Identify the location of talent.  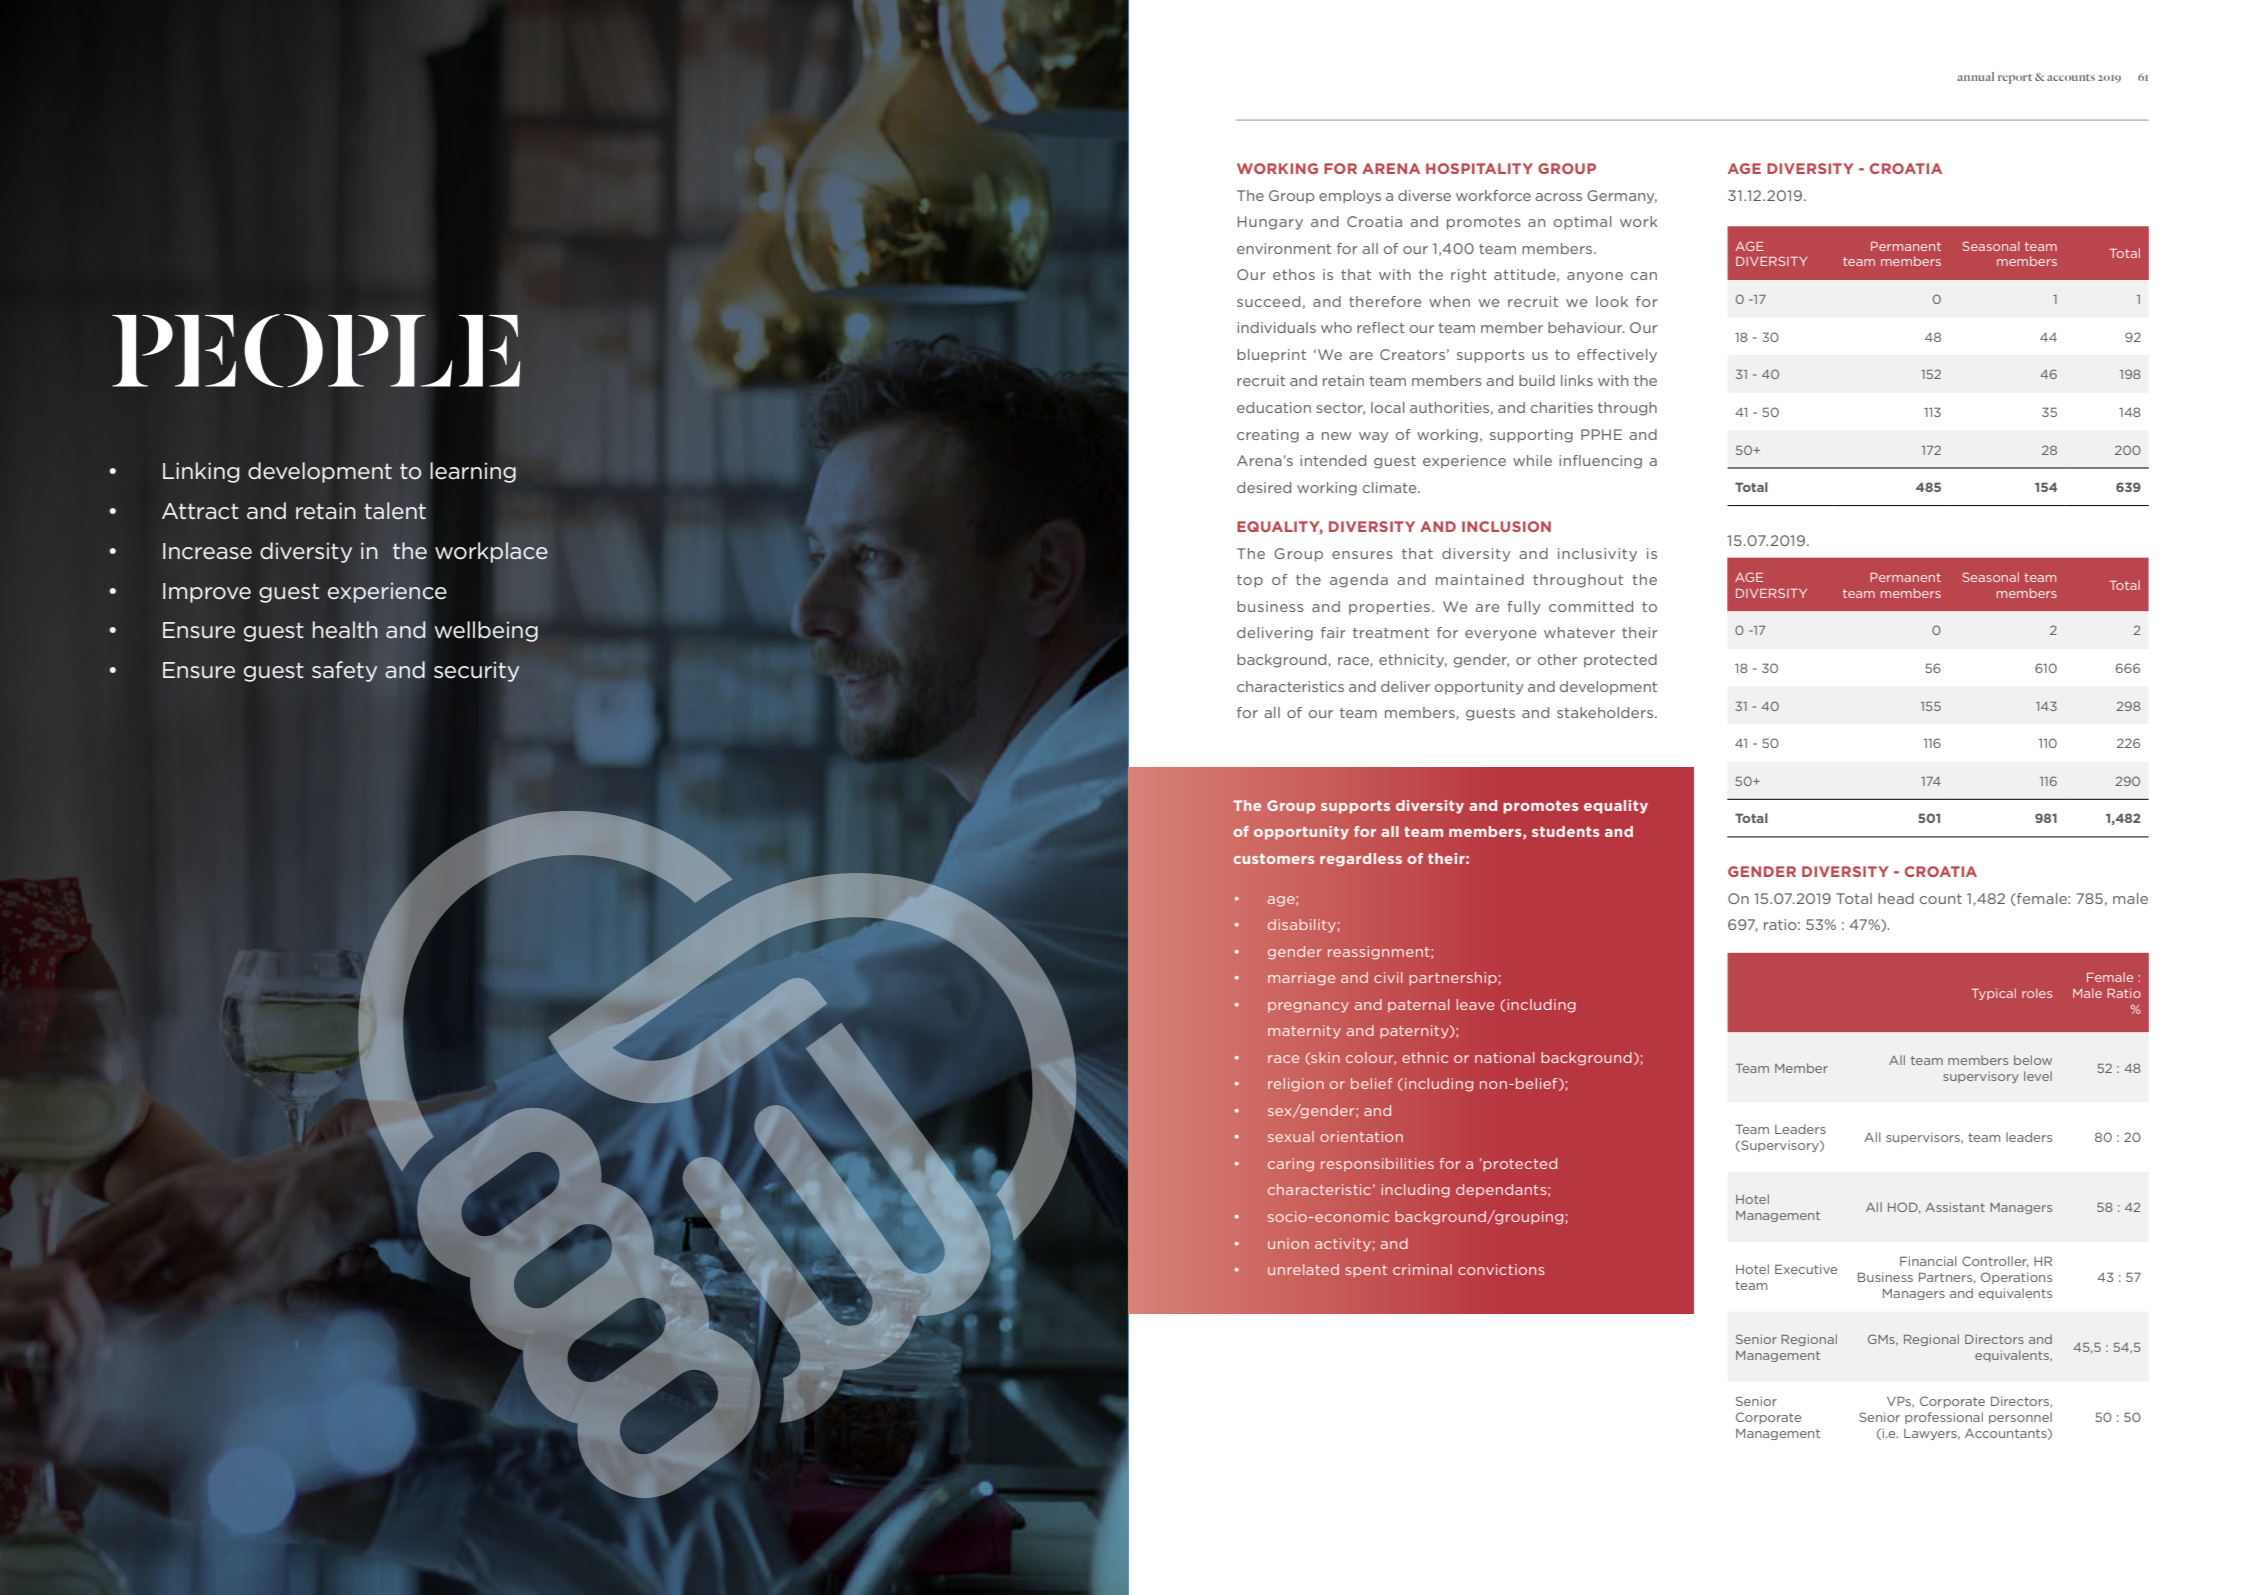
(395, 511).
